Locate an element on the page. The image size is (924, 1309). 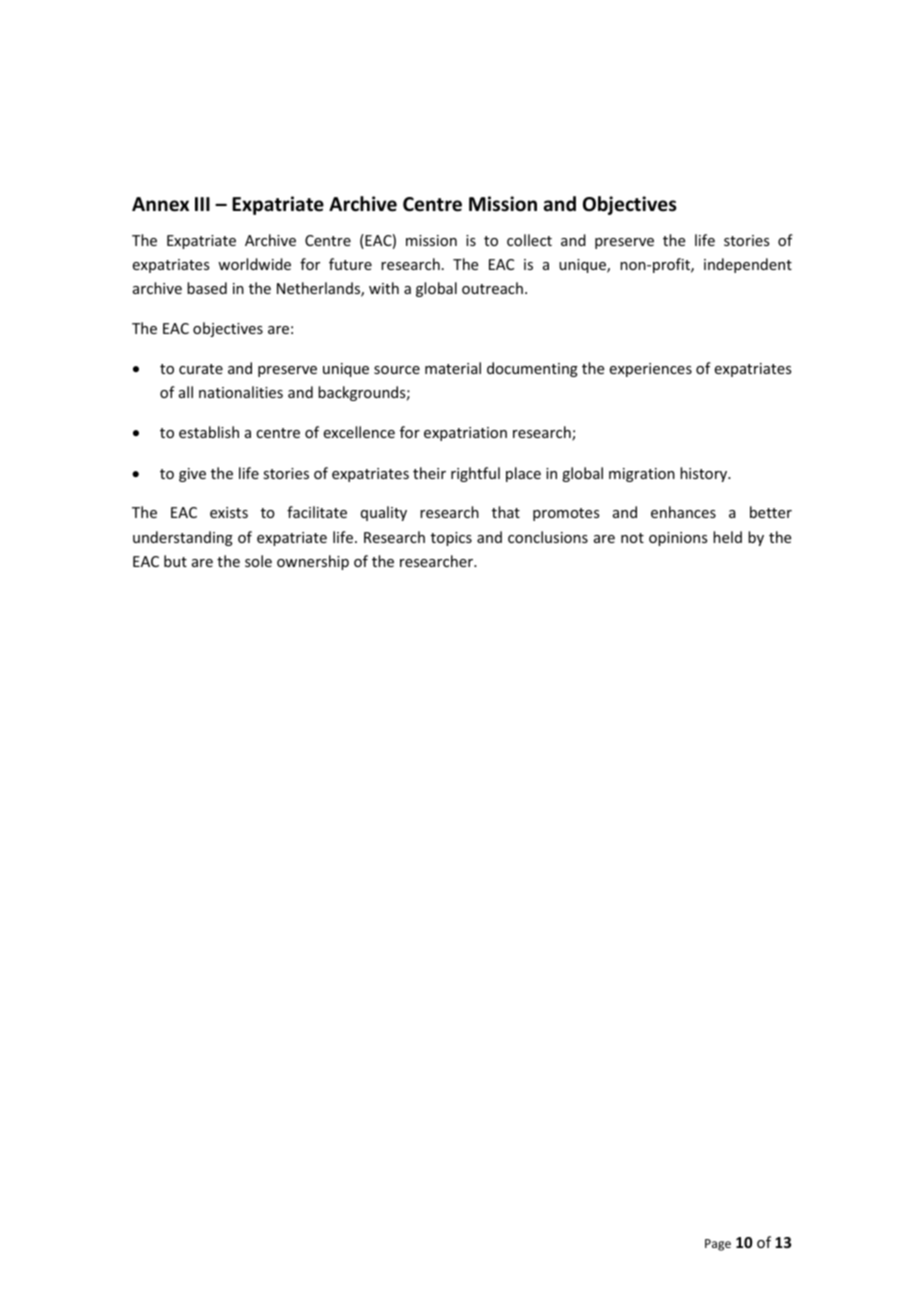
independent is located at coordinates (748, 265).
